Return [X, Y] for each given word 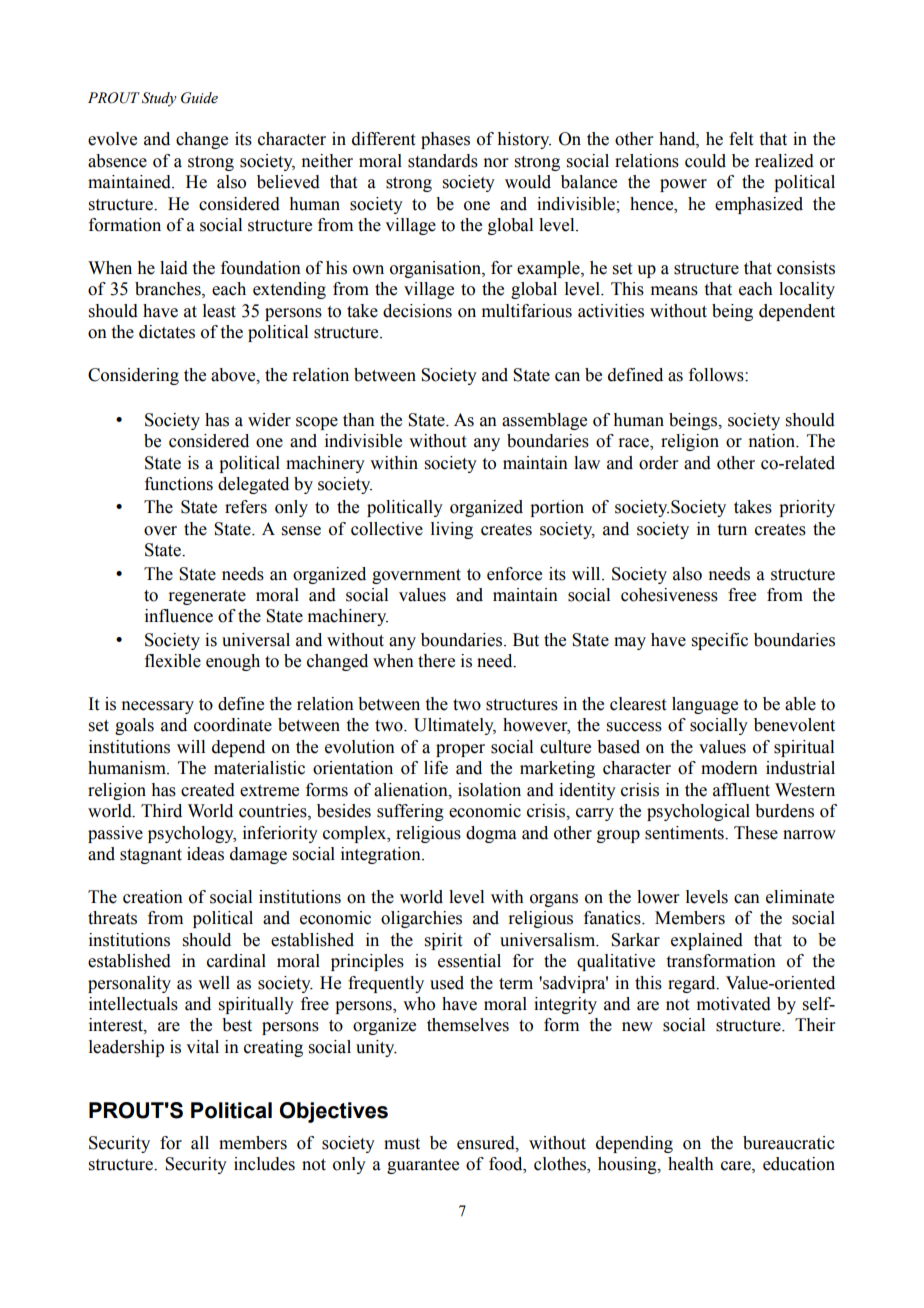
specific [720, 641]
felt [741, 139]
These [756, 833]
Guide [199, 98]
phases [445, 140]
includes [264, 1164]
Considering [133, 376]
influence [179, 616]
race [634, 444]
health [691, 1164]
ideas [205, 854]
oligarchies [421, 919]
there [436, 661]
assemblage [544, 421]
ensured [487, 1143]
